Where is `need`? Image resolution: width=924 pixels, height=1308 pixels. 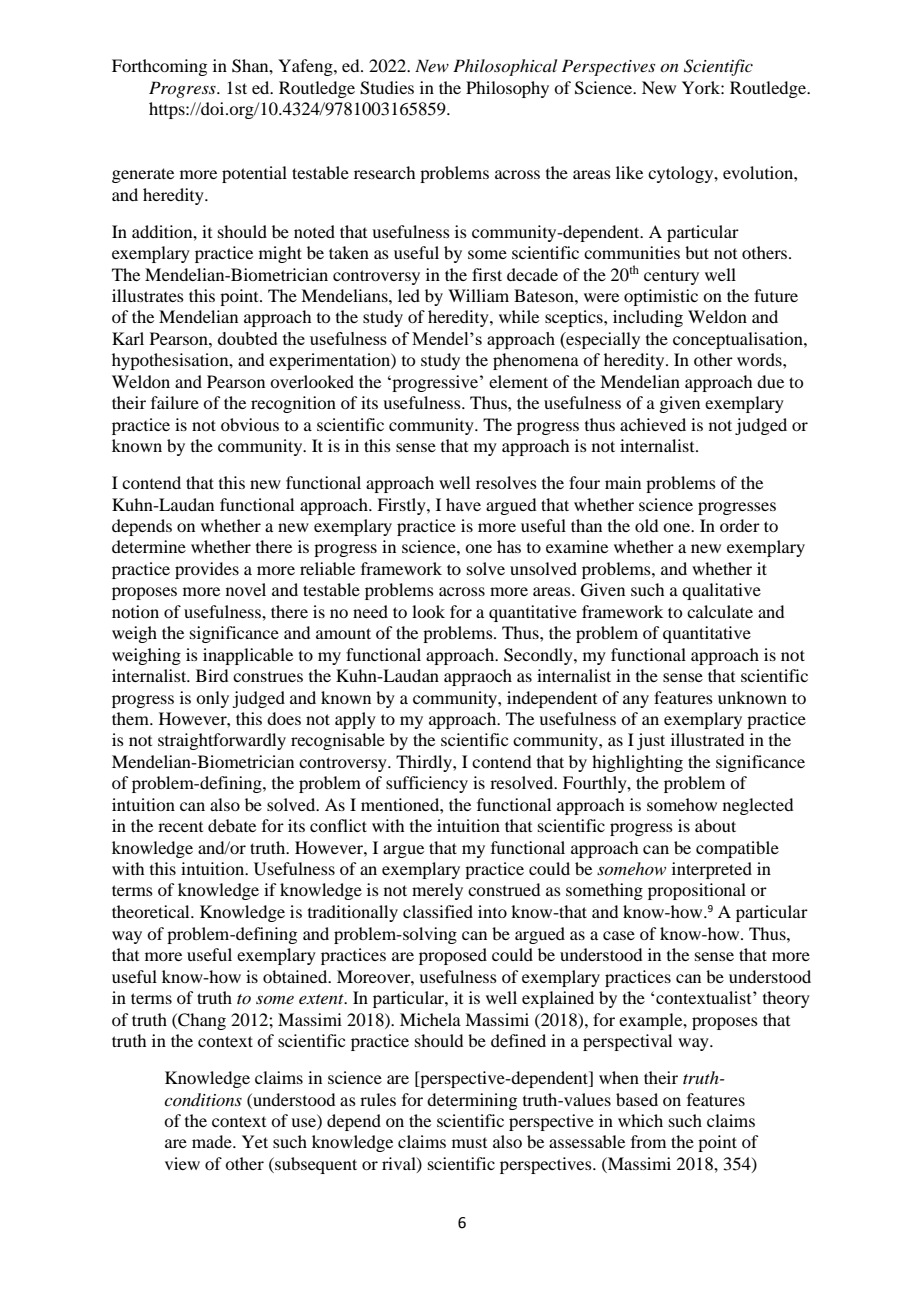 need is located at coordinates (370, 611).
